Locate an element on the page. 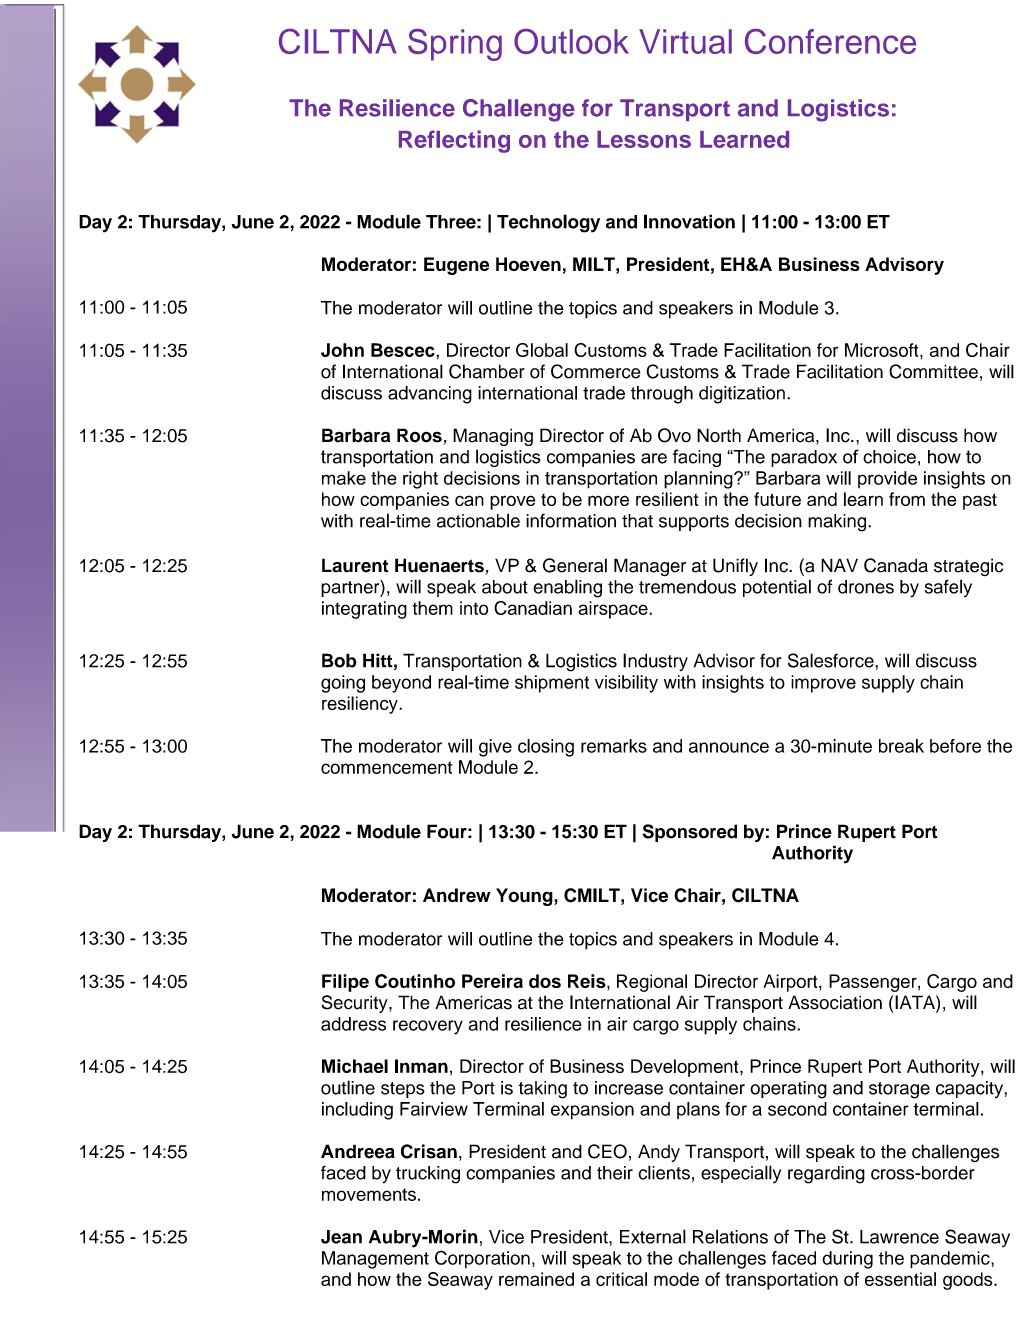  are is located at coordinates (654, 458).
